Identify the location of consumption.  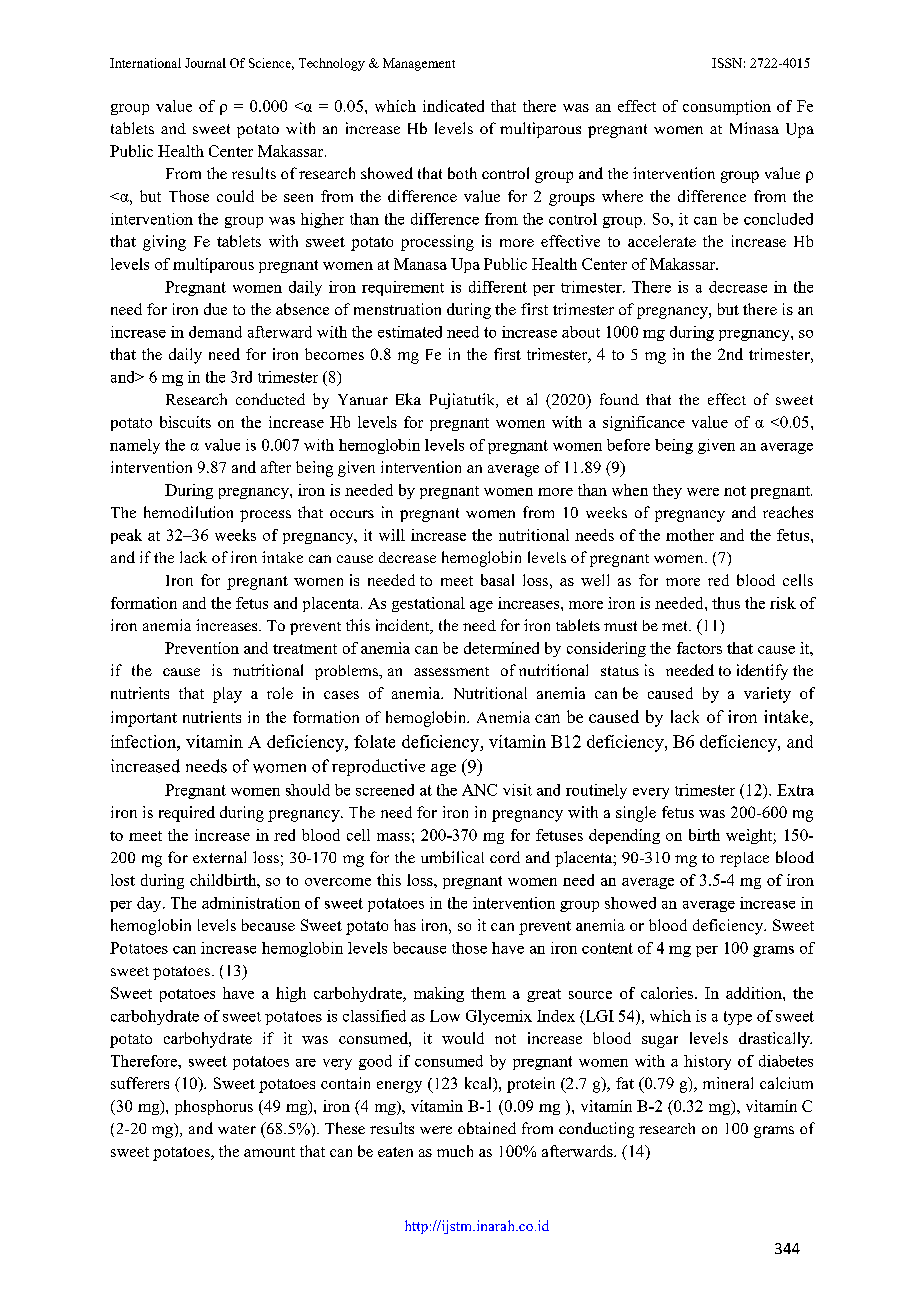
(727, 107).
